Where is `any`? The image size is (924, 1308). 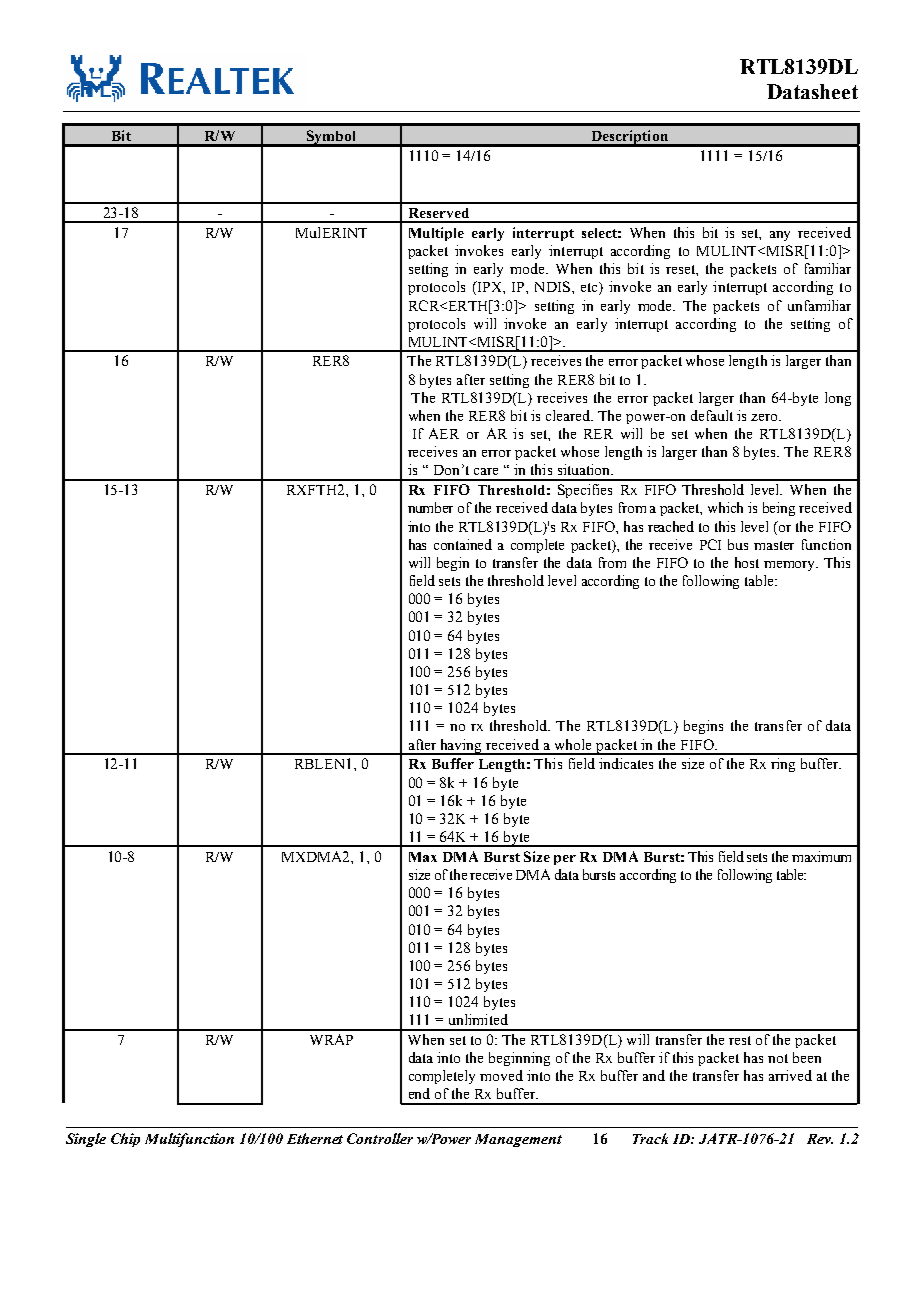 any is located at coordinates (780, 236).
